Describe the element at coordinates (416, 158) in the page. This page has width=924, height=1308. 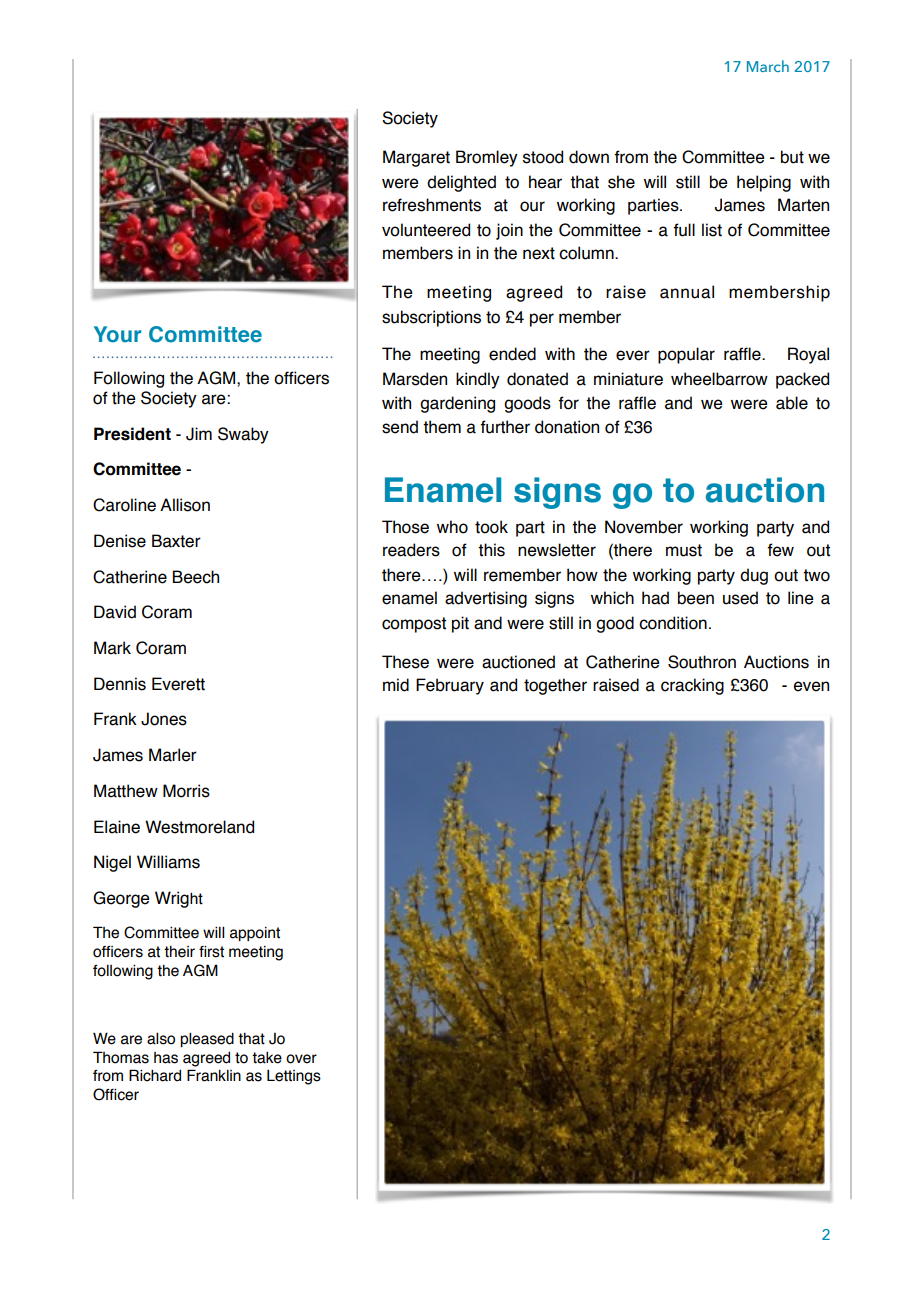
I see `Margaret` at that location.
